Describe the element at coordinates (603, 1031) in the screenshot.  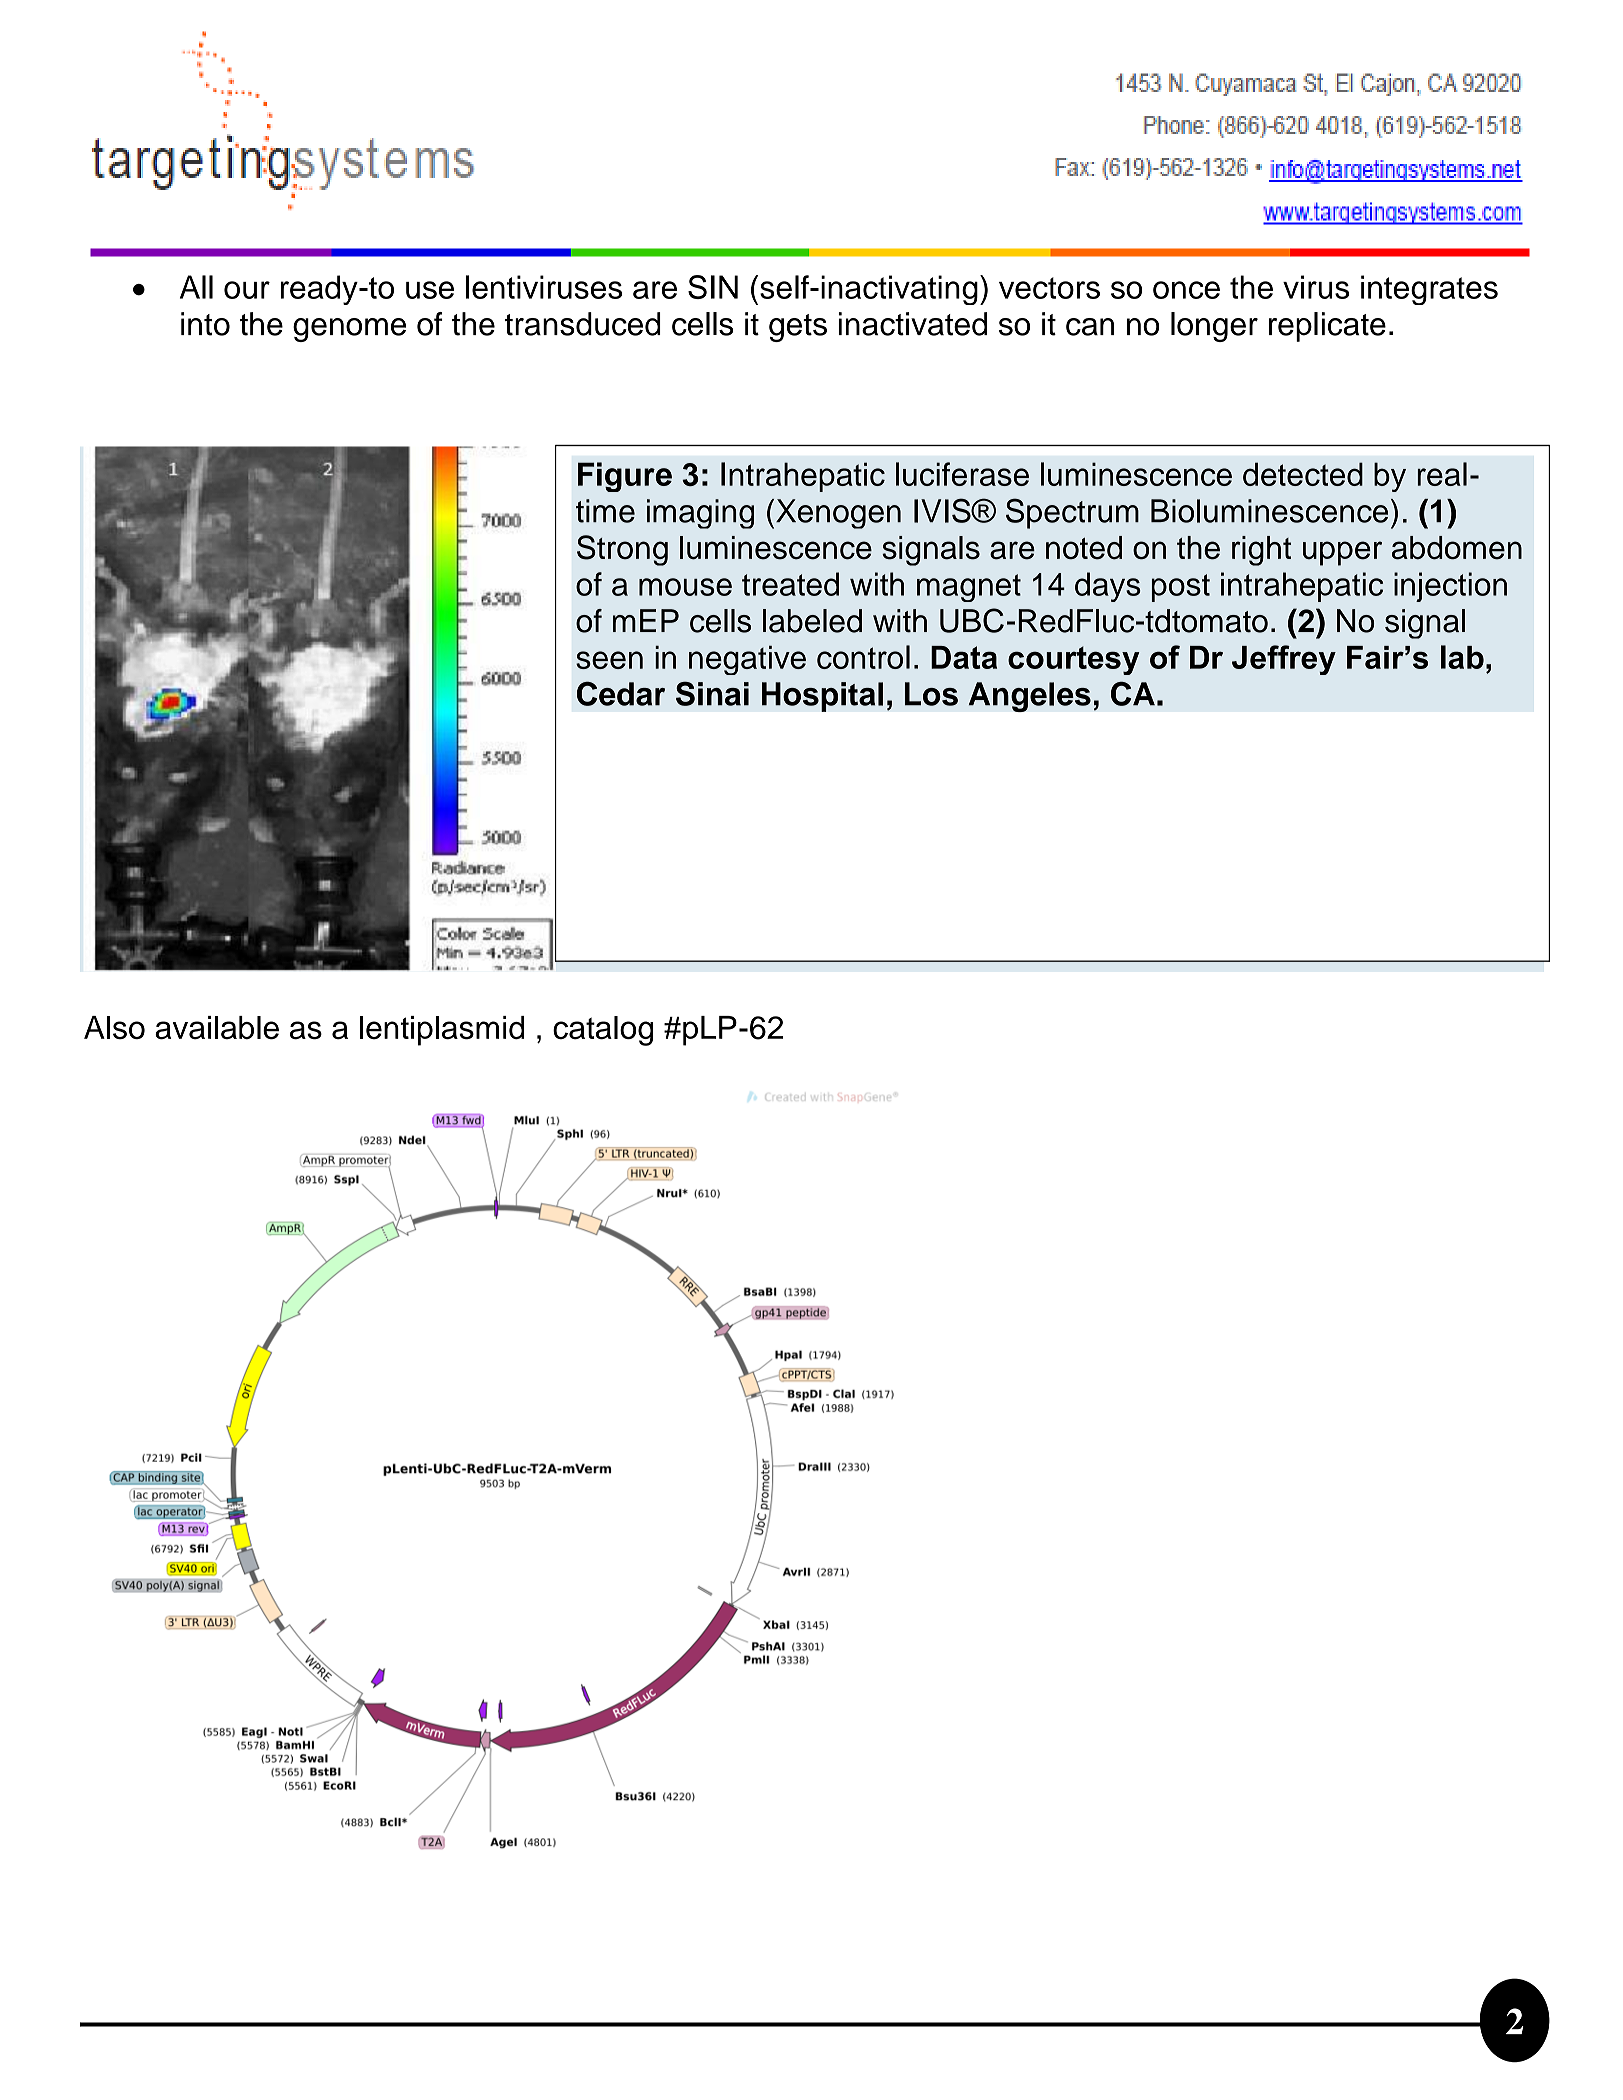
I see `catalog` at that location.
